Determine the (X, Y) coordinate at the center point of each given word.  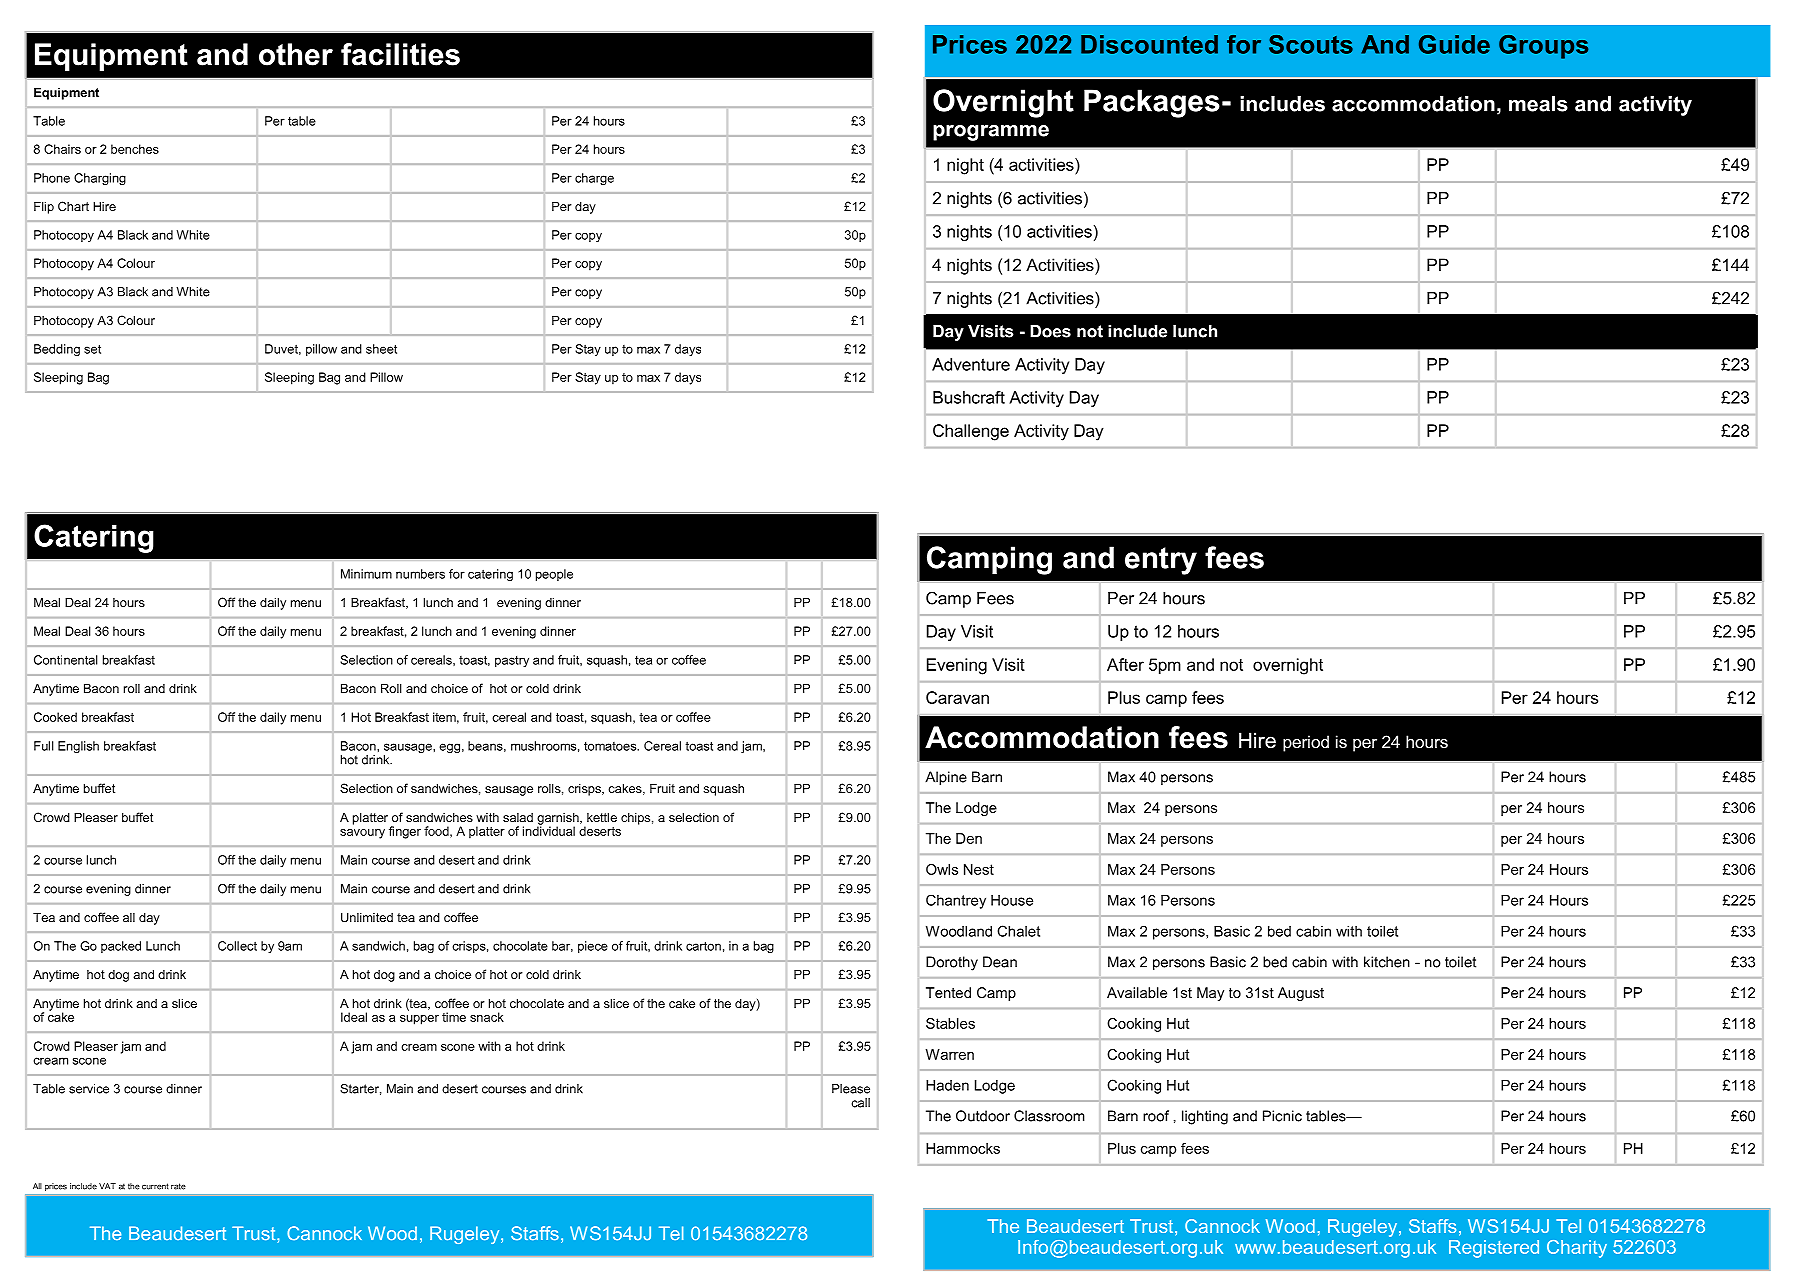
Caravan (957, 697)
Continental (66, 660)
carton (703, 946)
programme (991, 133)
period (1306, 743)
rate (178, 1186)
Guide (1454, 44)
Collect (237, 946)
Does (1050, 331)
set (92, 349)
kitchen (1387, 962)
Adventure (971, 364)
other (296, 54)
